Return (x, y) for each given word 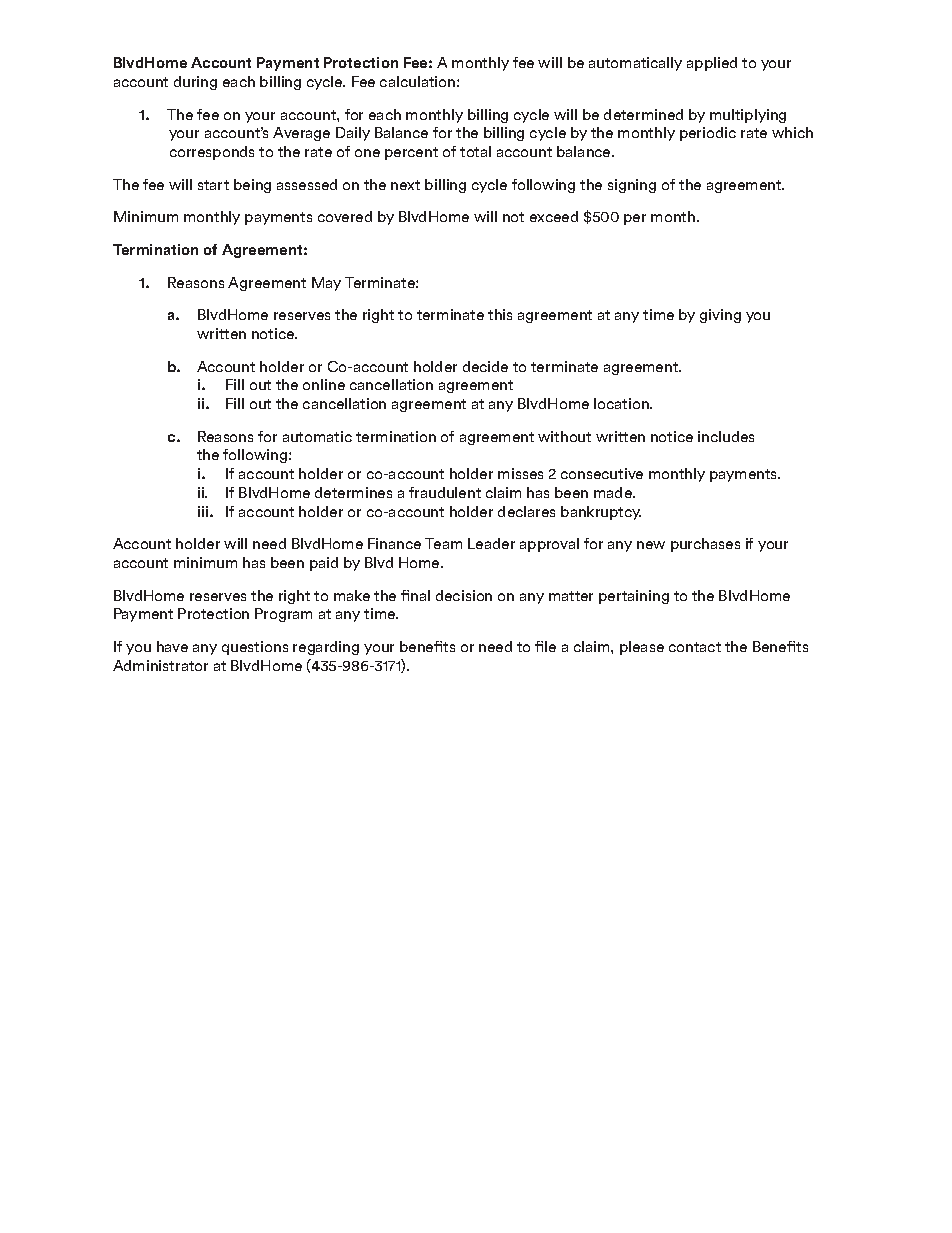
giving (720, 316)
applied (712, 64)
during (195, 83)
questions (255, 648)
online (324, 384)
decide (485, 366)
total (475, 151)
